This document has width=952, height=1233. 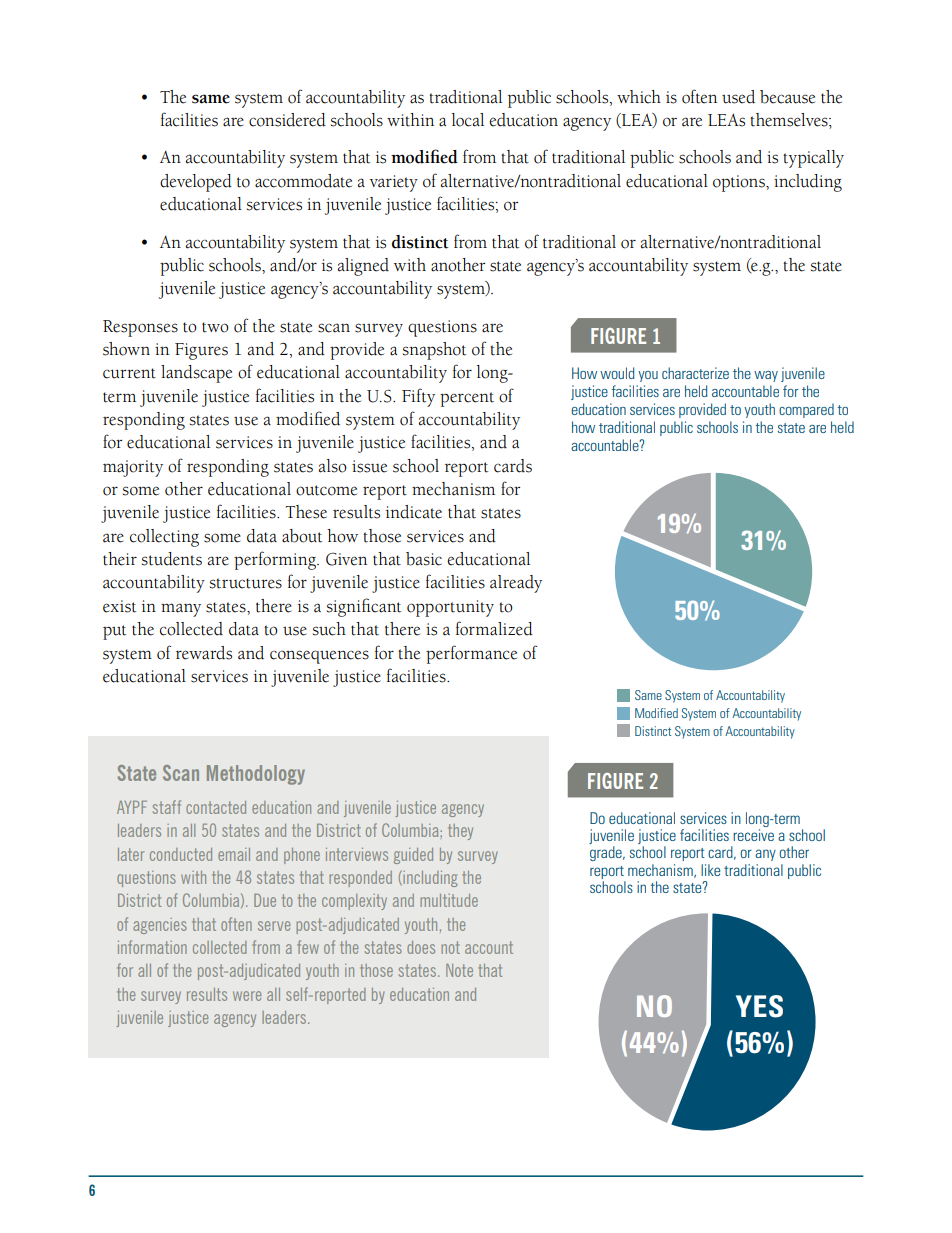 I want to click on local, so click(x=468, y=120).
